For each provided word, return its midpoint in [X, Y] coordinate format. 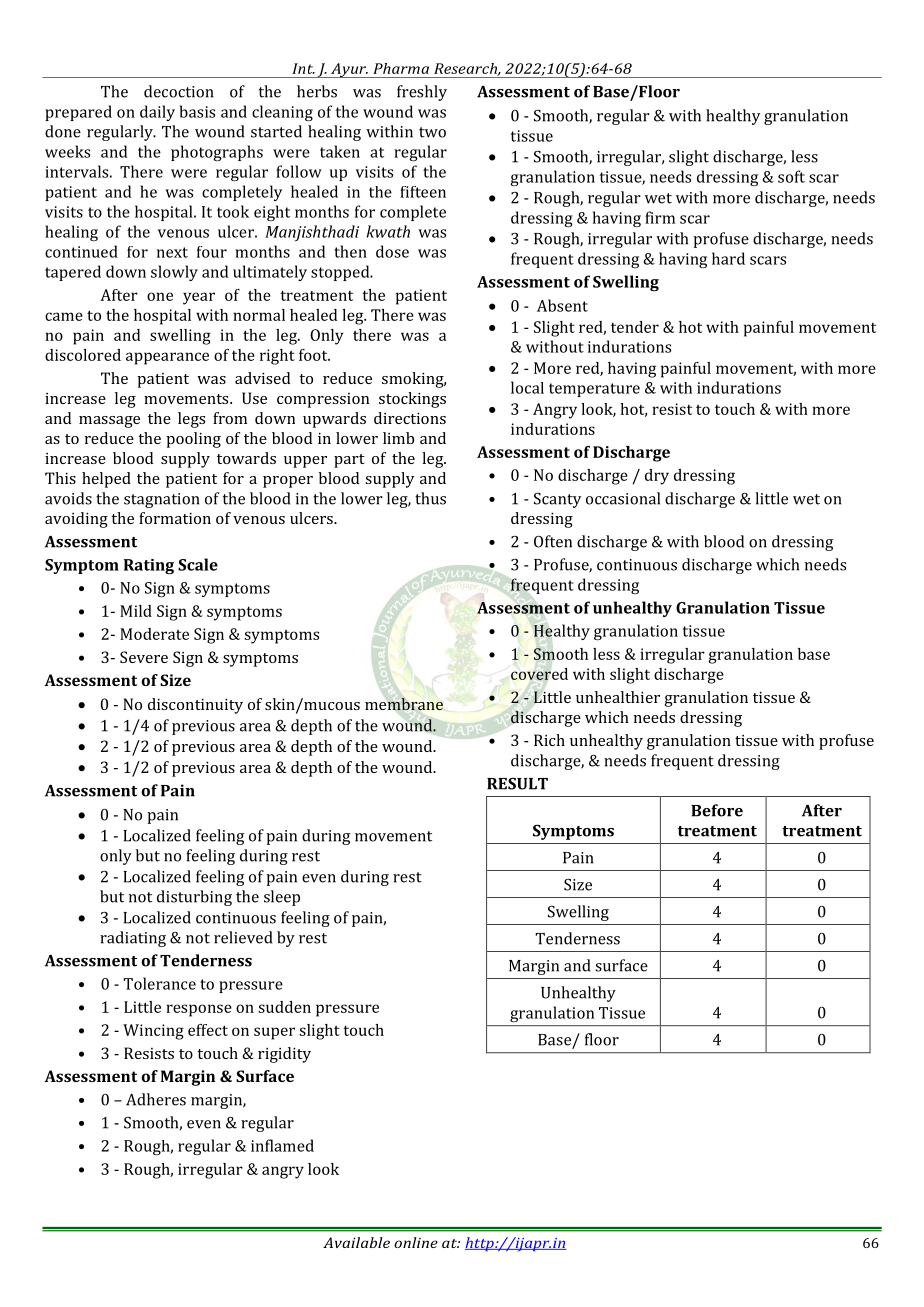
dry [657, 477]
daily [157, 113]
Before [717, 810]
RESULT [517, 784]
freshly [422, 93]
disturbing [194, 898]
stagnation [161, 500]
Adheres [156, 1099]
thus [430, 498]
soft [791, 176]
